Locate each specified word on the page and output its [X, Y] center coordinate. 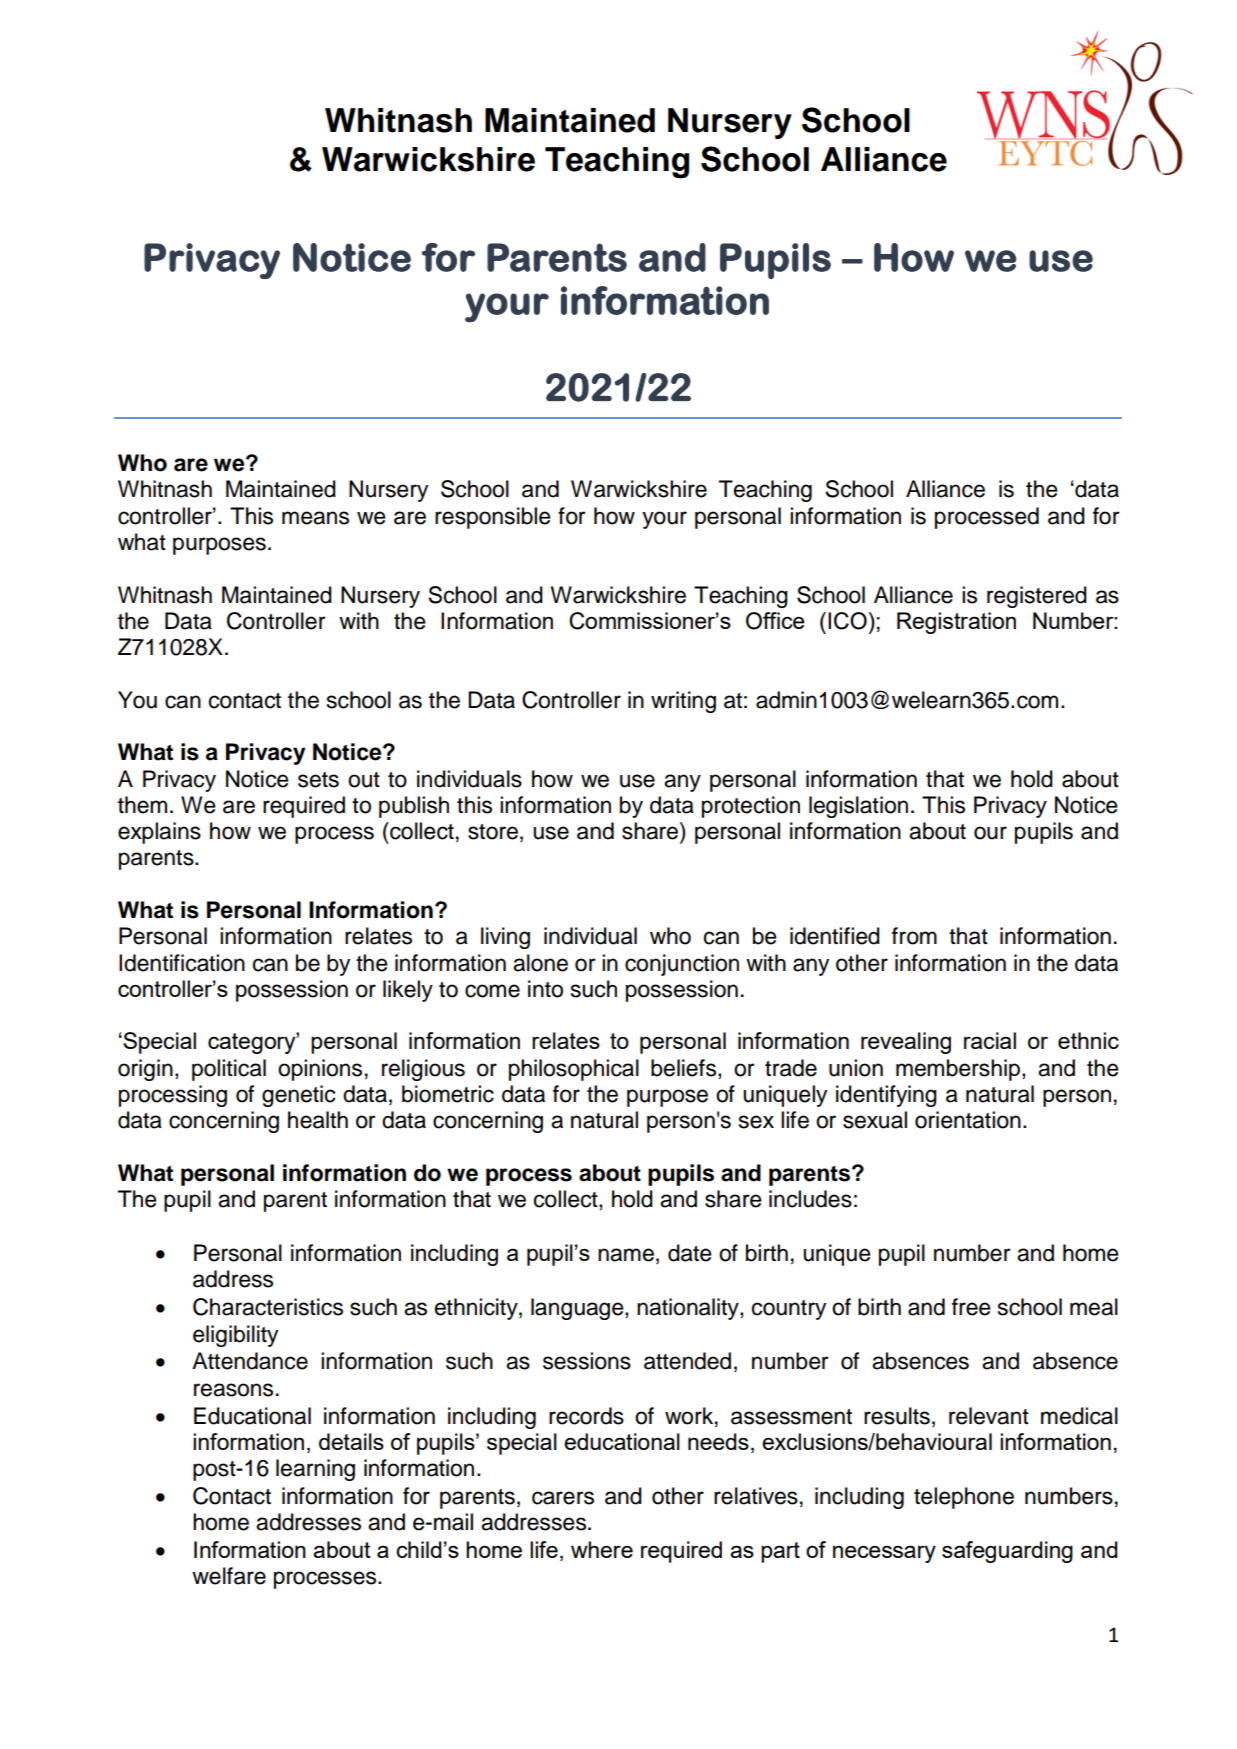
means [315, 518]
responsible [493, 518]
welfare [229, 1576]
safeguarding [1007, 1552]
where [602, 1549]
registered [1037, 597]
